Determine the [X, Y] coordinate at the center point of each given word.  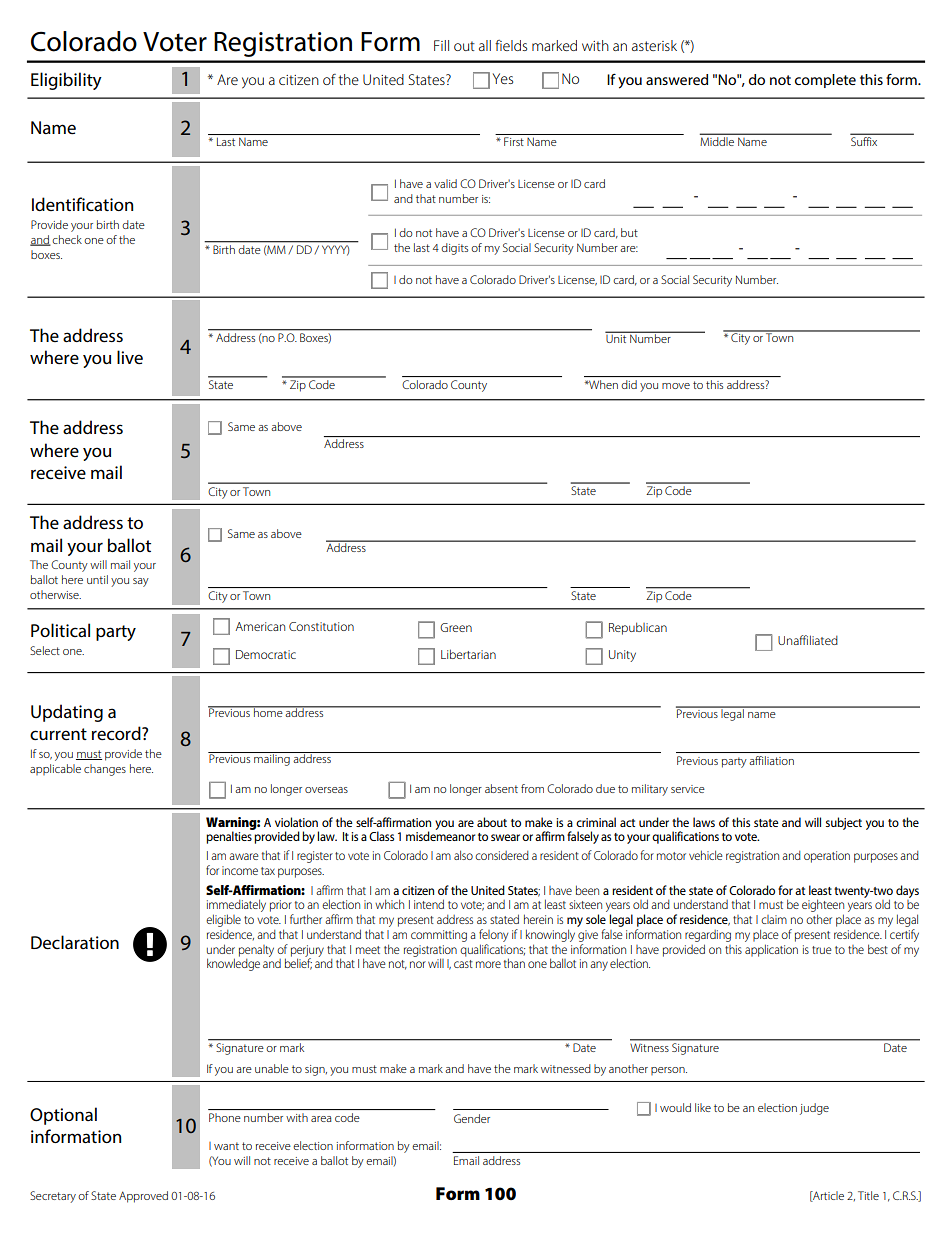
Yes [503, 78]
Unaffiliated [808, 640]
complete [825, 81]
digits [454, 249]
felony [493, 935]
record [117, 733]
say [141, 582]
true [822, 950]
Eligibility [66, 81]
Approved [143, 1197]
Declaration [75, 942]
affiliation [771, 760]
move [676, 386]
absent [501, 788]
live [130, 357]
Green [456, 627]
